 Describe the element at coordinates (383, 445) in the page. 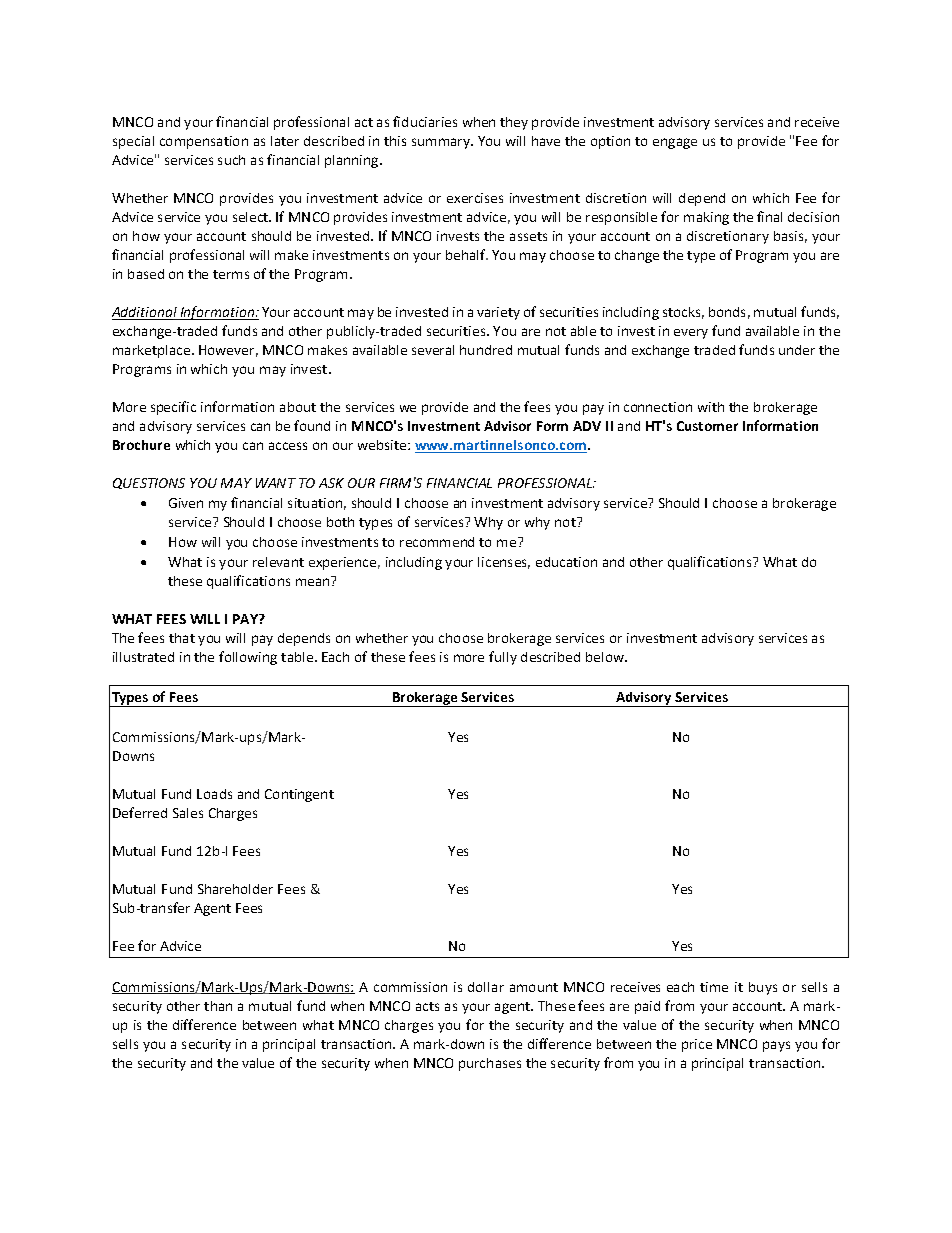

I see `website` at that location.
